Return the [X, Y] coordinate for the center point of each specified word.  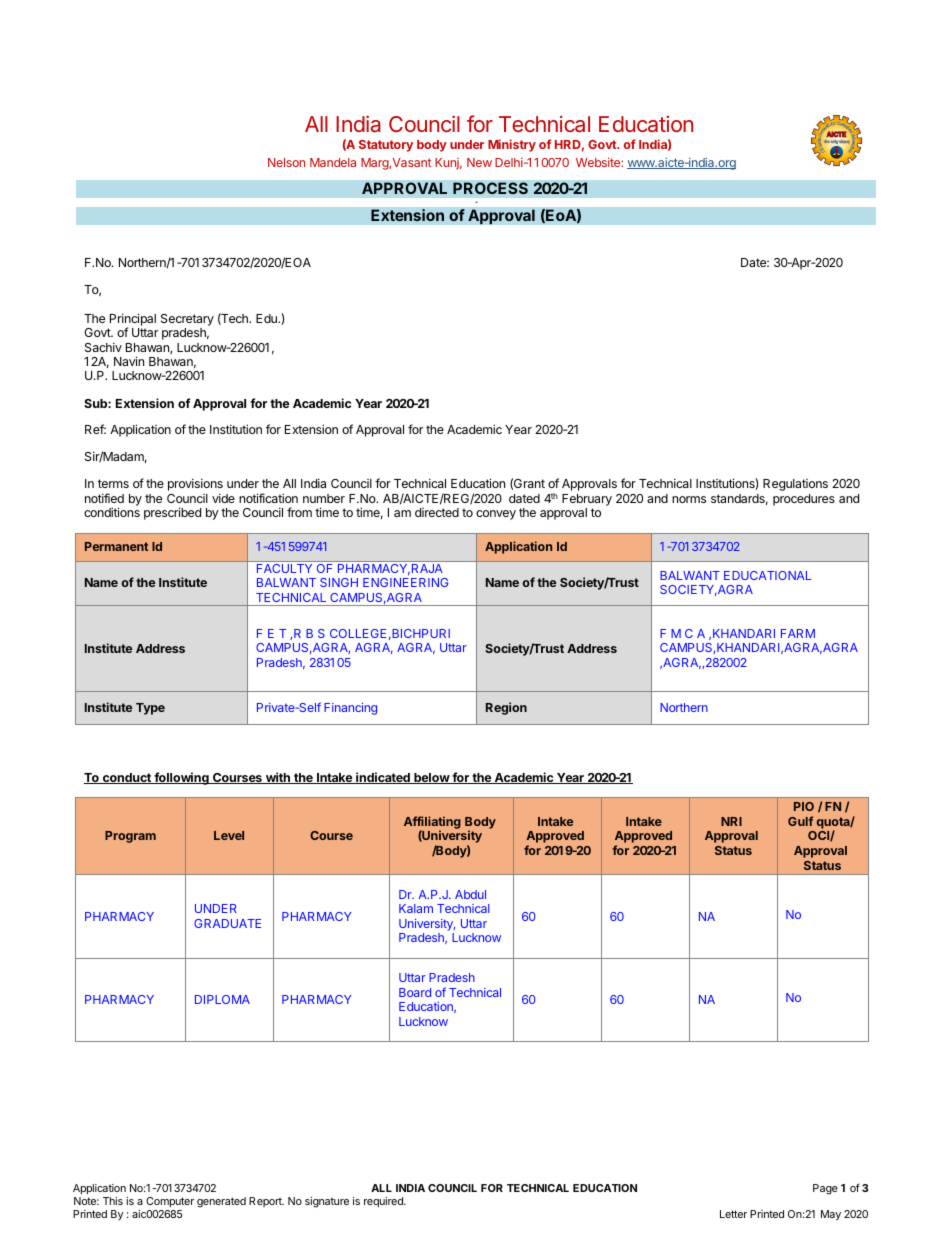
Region [506, 708]
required [384, 1202]
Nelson [286, 162]
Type [150, 709]
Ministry [512, 145]
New [479, 162]
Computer [170, 1202]
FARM [798, 633]
